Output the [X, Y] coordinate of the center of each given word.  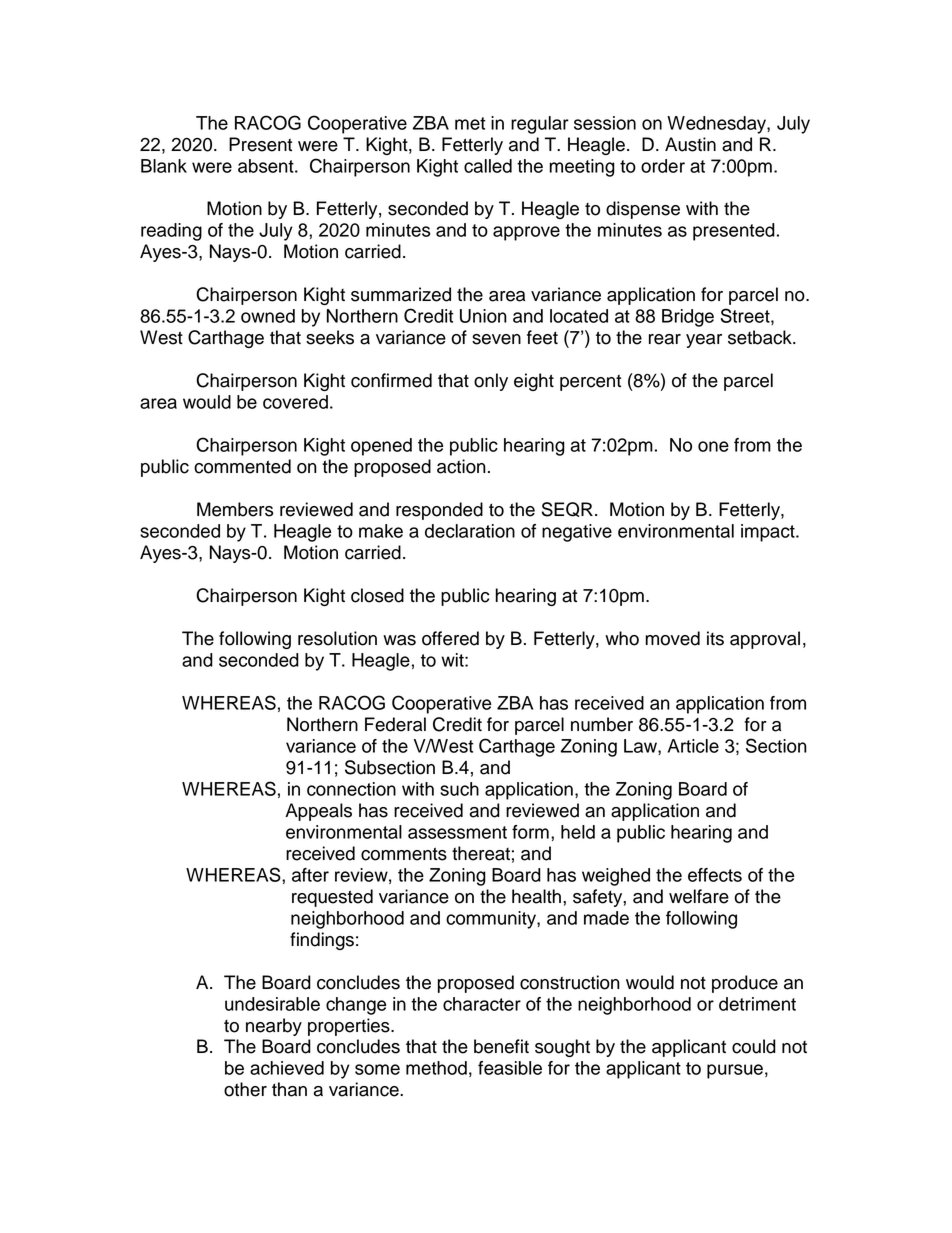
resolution [337, 638]
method [436, 1068]
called [488, 166]
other [245, 1089]
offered [450, 638]
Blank [164, 166]
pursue [735, 1071]
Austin [690, 144]
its [715, 638]
